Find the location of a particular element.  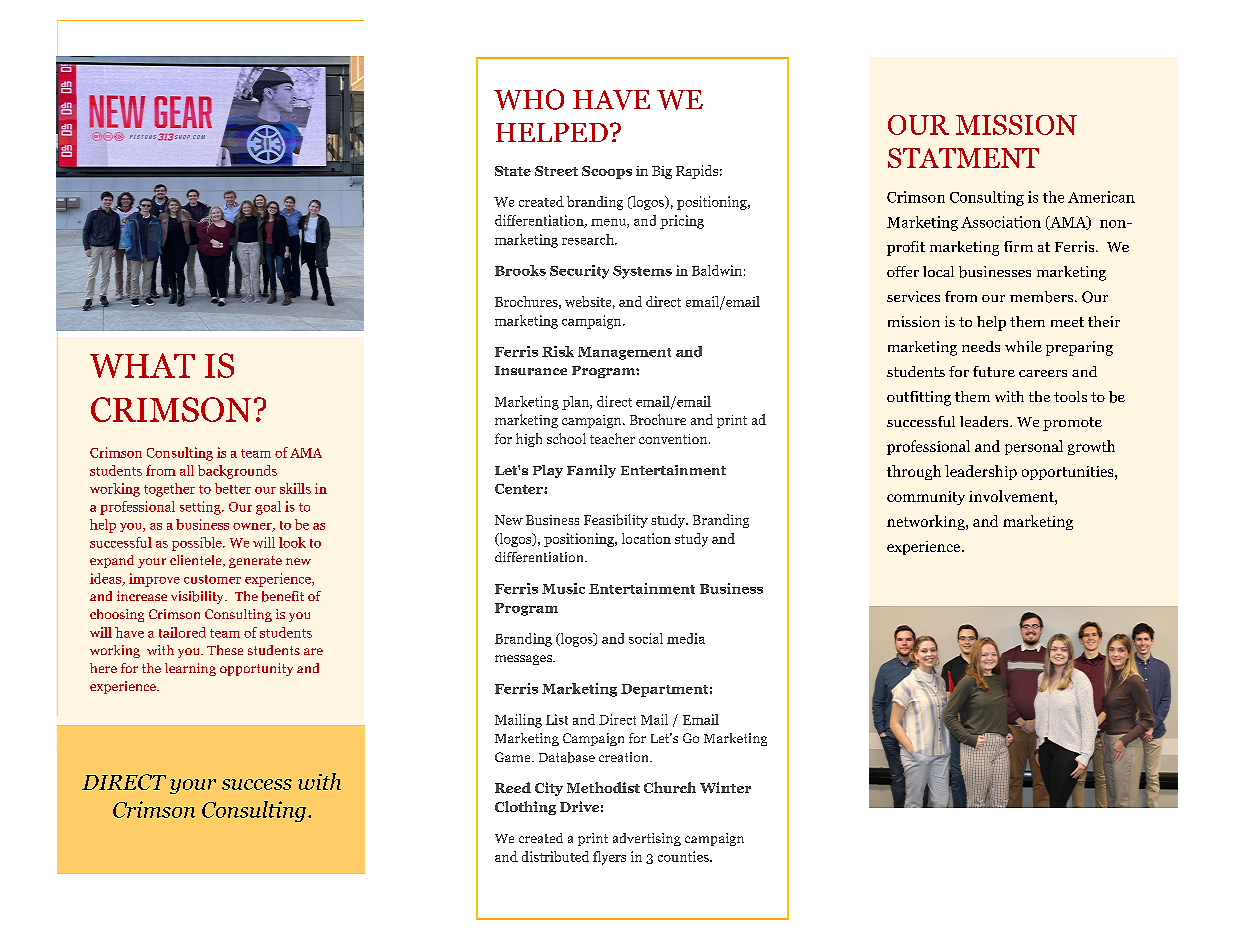

Clothing is located at coordinates (525, 808).
